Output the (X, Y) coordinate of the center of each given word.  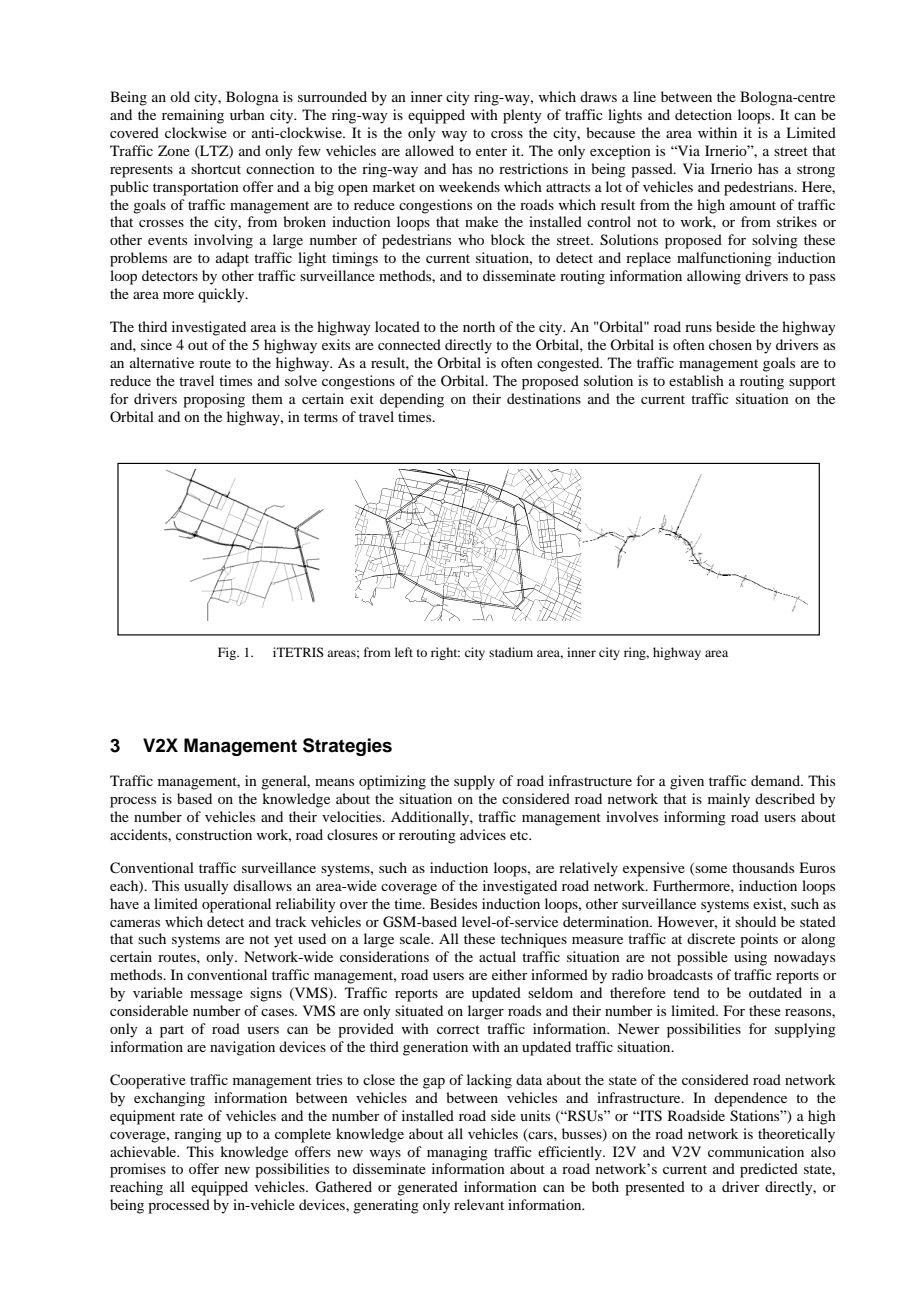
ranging (198, 1135)
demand (776, 780)
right (445, 653)
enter (491, 151)
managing (457, 1153)
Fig (228, 653)
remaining (193, 116)
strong (816, 171)
